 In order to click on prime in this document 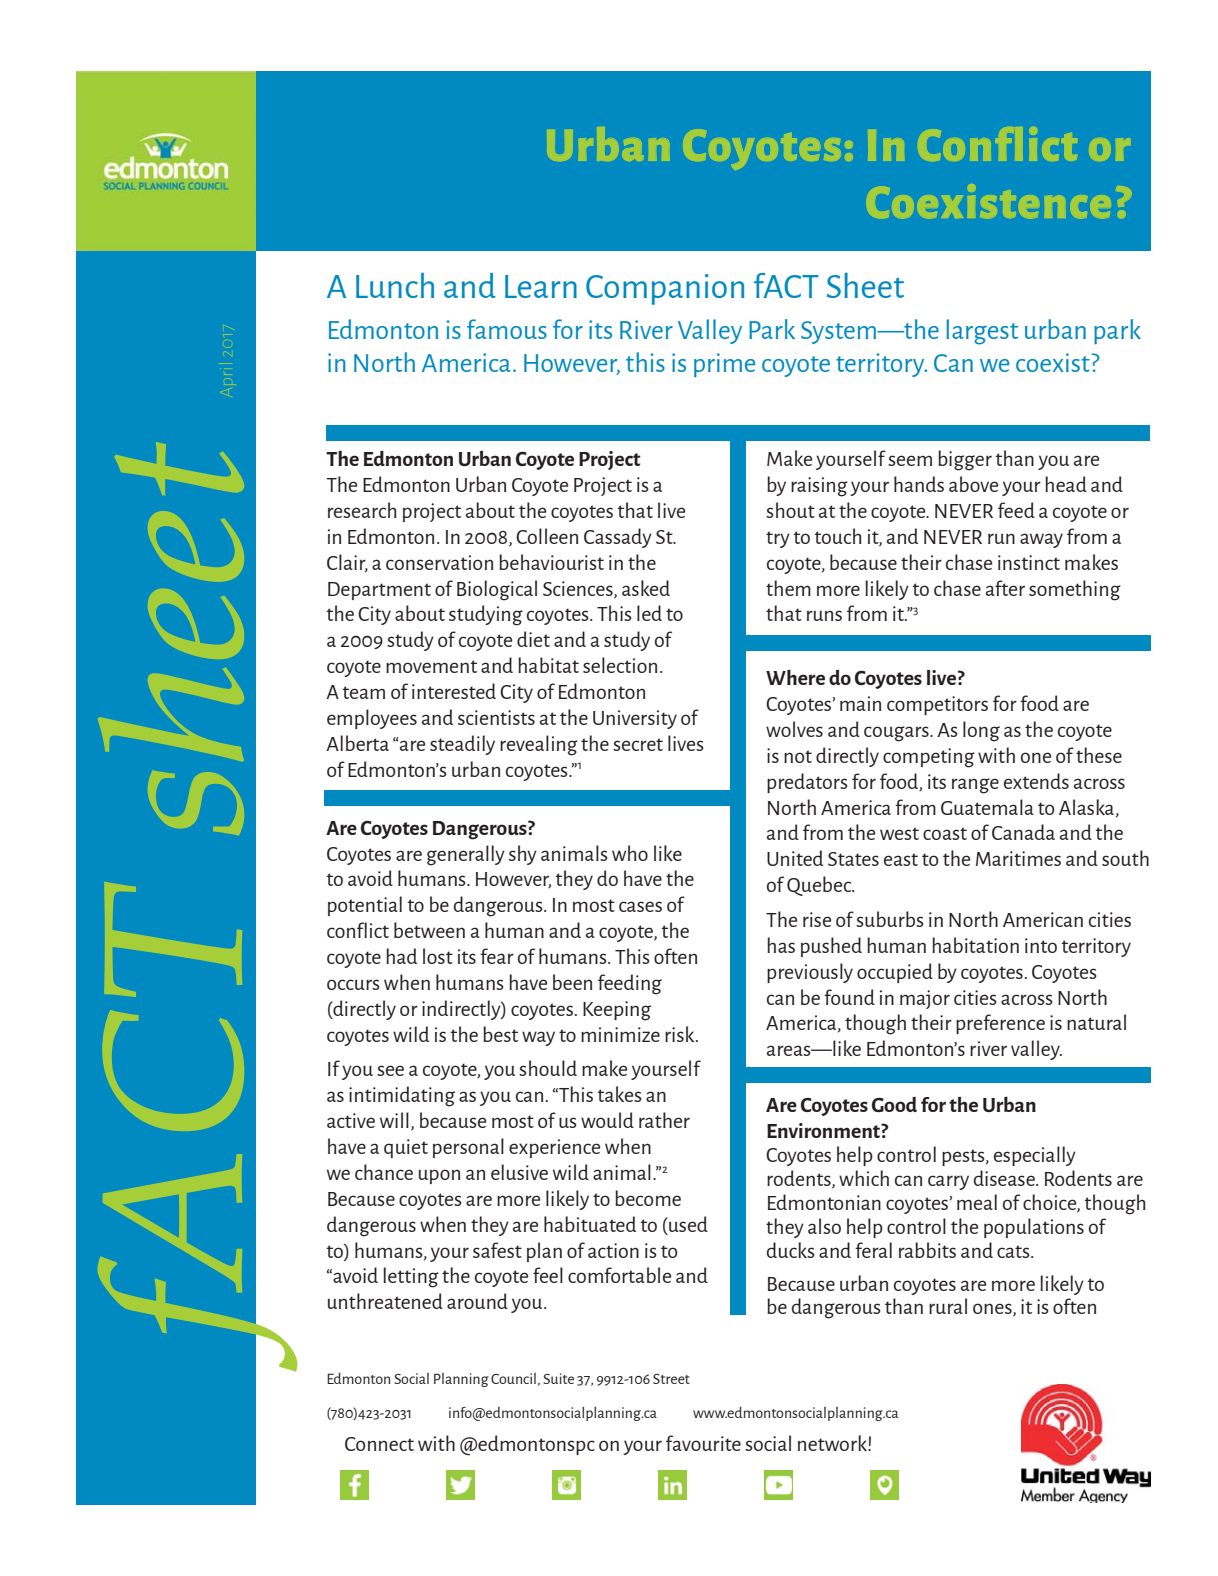, I will do `click(724, 365)`.
